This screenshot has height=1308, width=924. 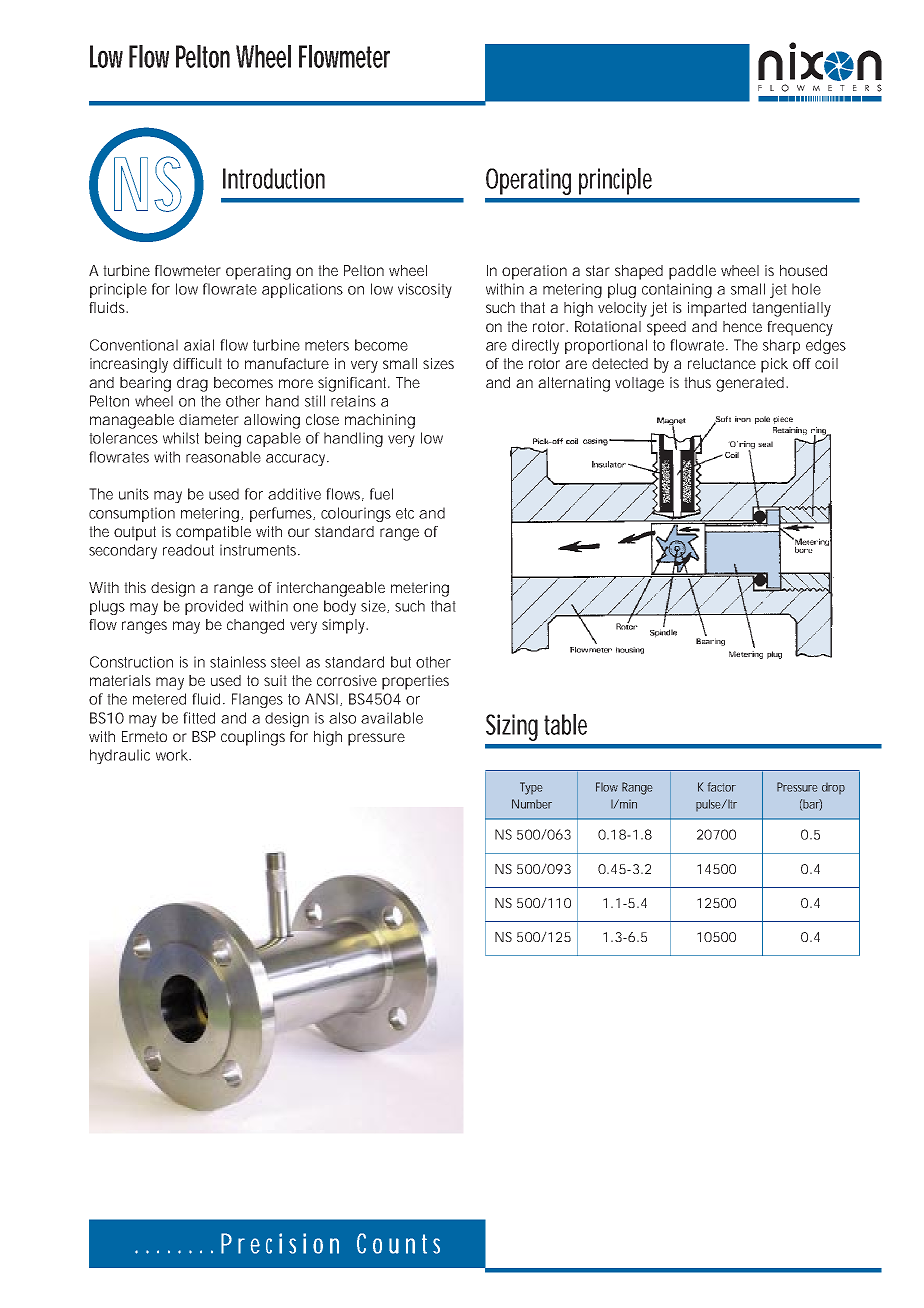 What do you see at coordinates (213, 533) in the screenshot?
I see `compatible` at bounding box center [213, 533].
